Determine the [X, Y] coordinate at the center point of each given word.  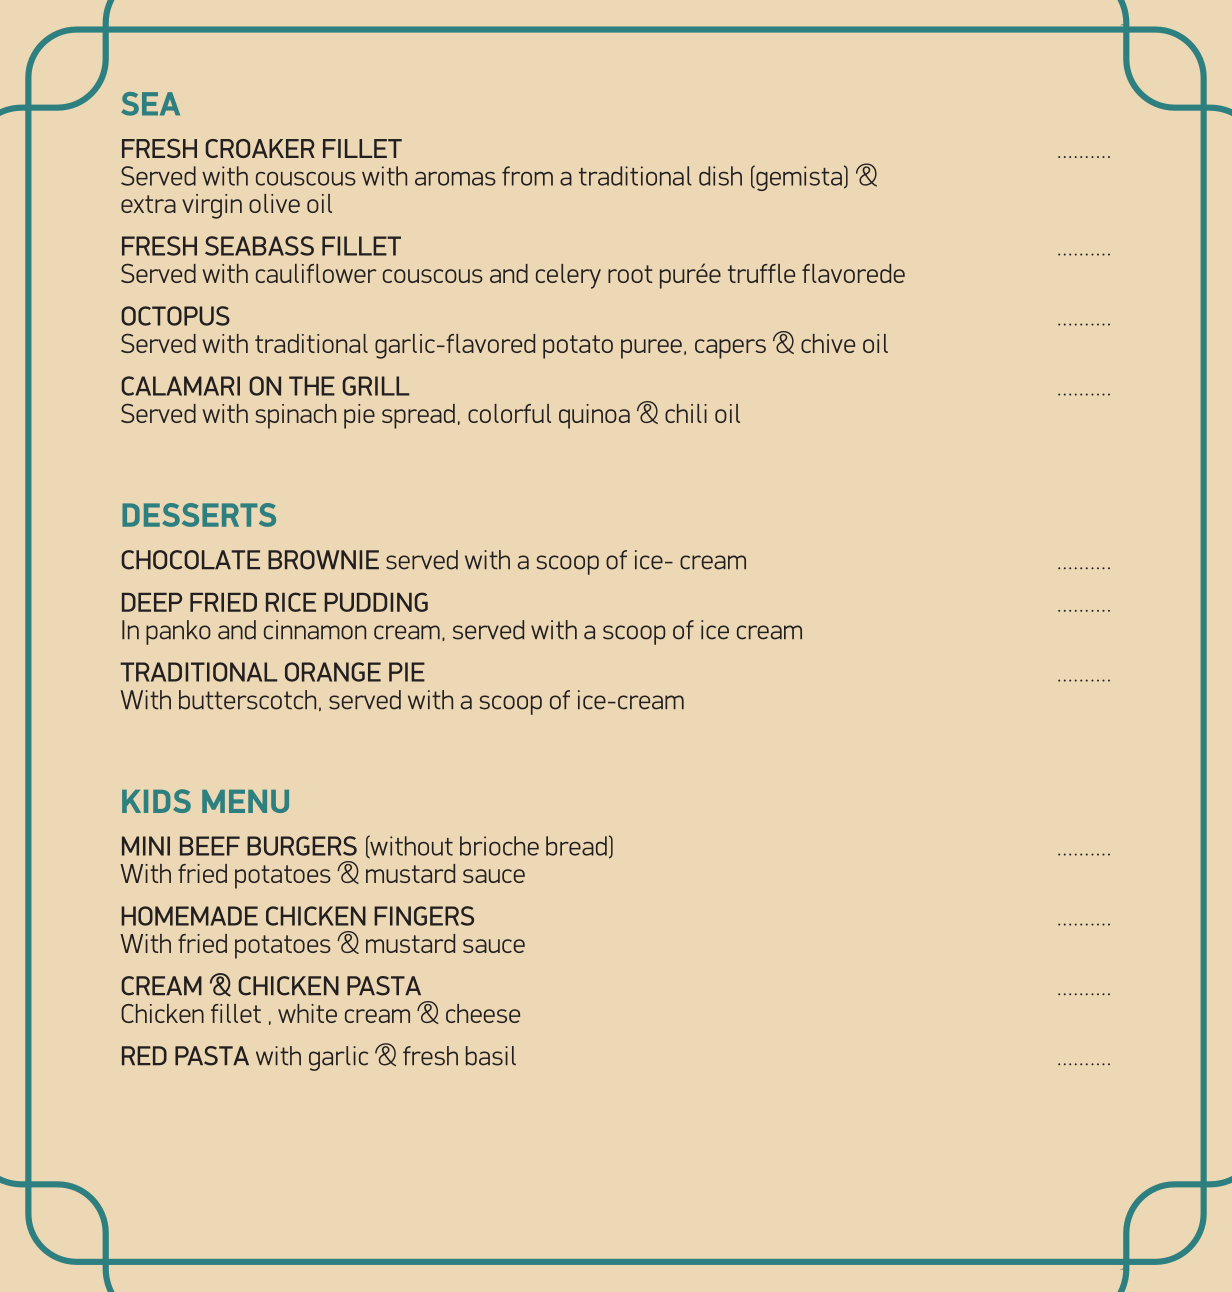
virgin [212, 206]
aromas [455, 179]
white [307, 1013]
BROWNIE [323, 560]
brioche [499, 846]
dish [720, 176]
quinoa [594, 416]
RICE [291, 602]
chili [686, 413]
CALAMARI [181, 386]
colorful [509, 413]
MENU [245, 801]
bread [576, 846]
